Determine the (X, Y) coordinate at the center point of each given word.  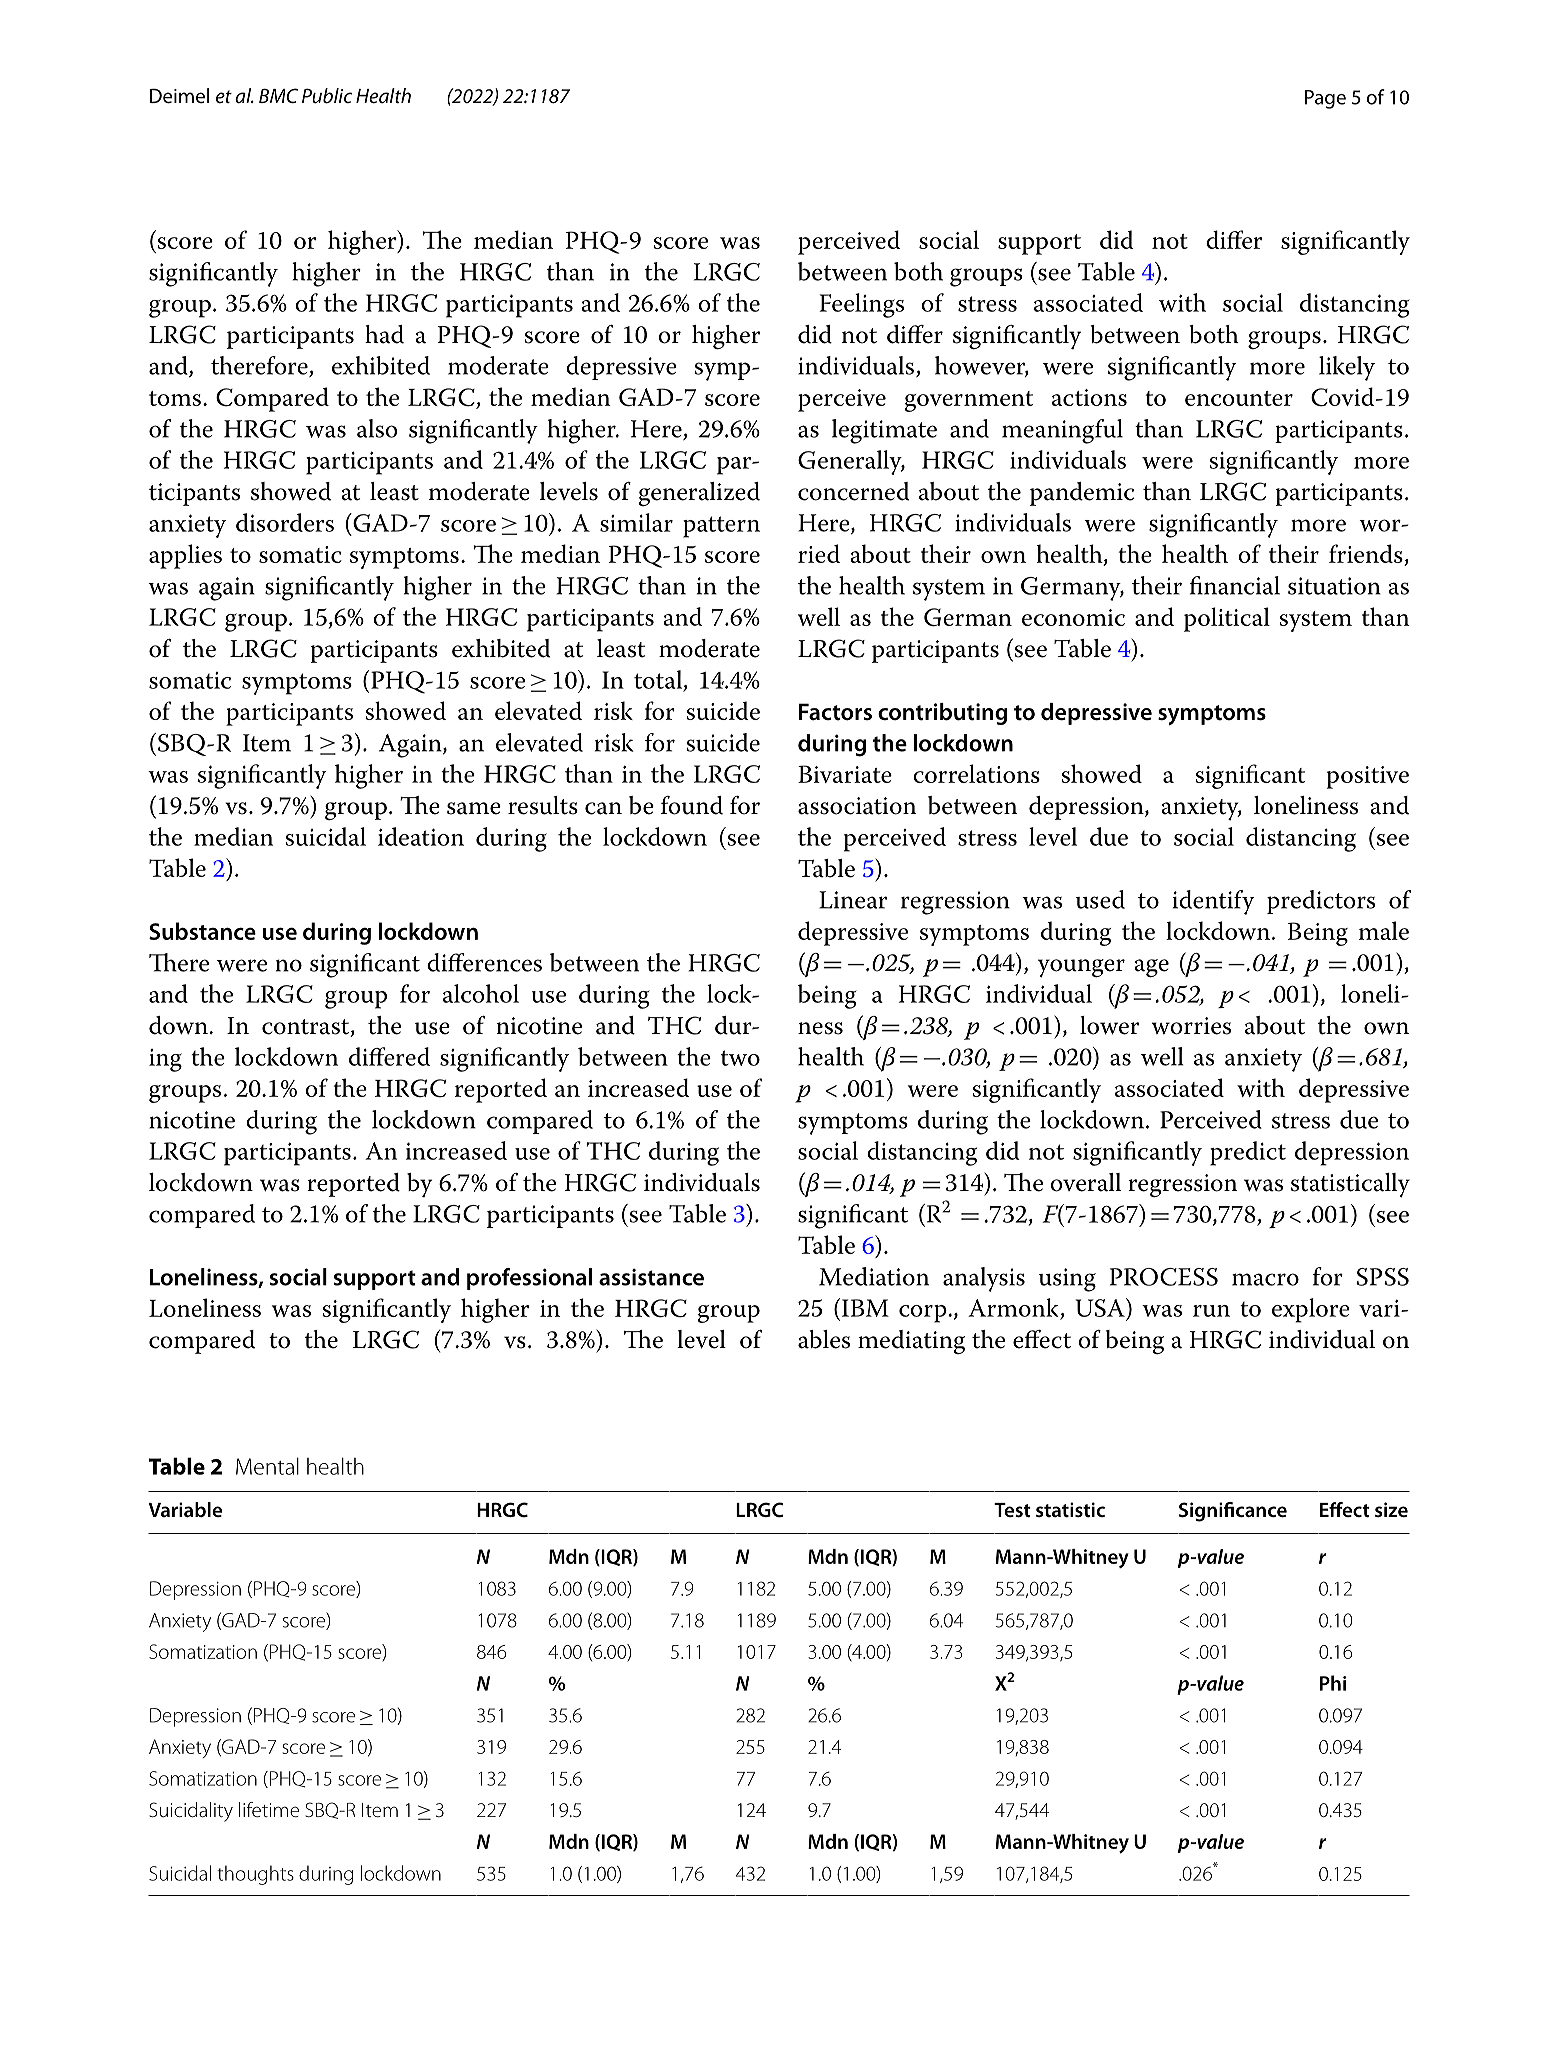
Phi (1333, 1683)
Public (327, 96)
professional (529, 1279)
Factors (835, 712)
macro (1265, 1279)
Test (1012, 1510)
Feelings (862, 305)
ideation (421, 836)
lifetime (269, 1809)
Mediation (874, 1276)
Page (1325, 99)
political (1227, 619)
